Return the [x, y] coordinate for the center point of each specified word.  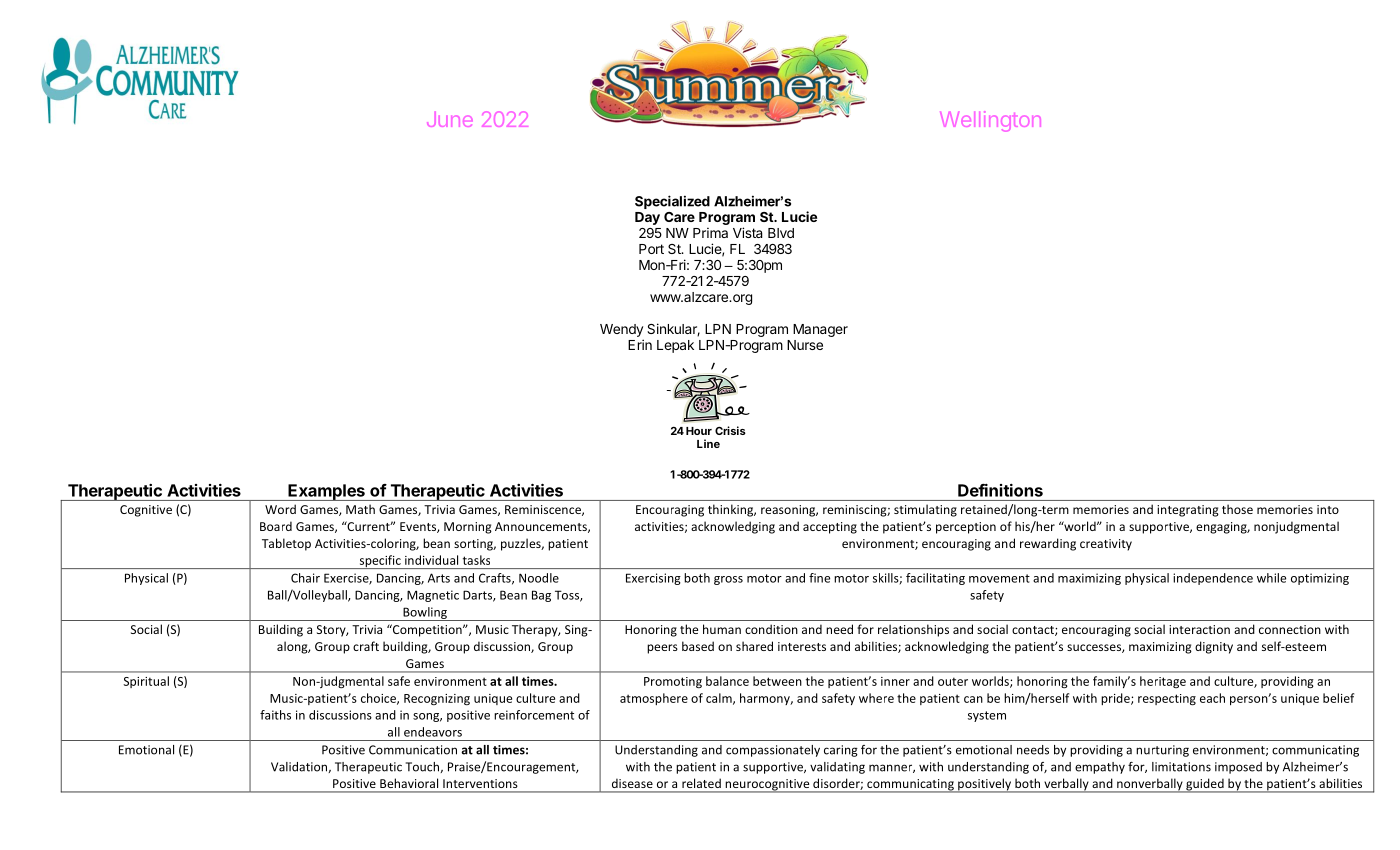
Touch [423, 767]
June [450, 119]
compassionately [773, 751]
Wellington [990, 121]
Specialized [672, 202]
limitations [1181, 767]
